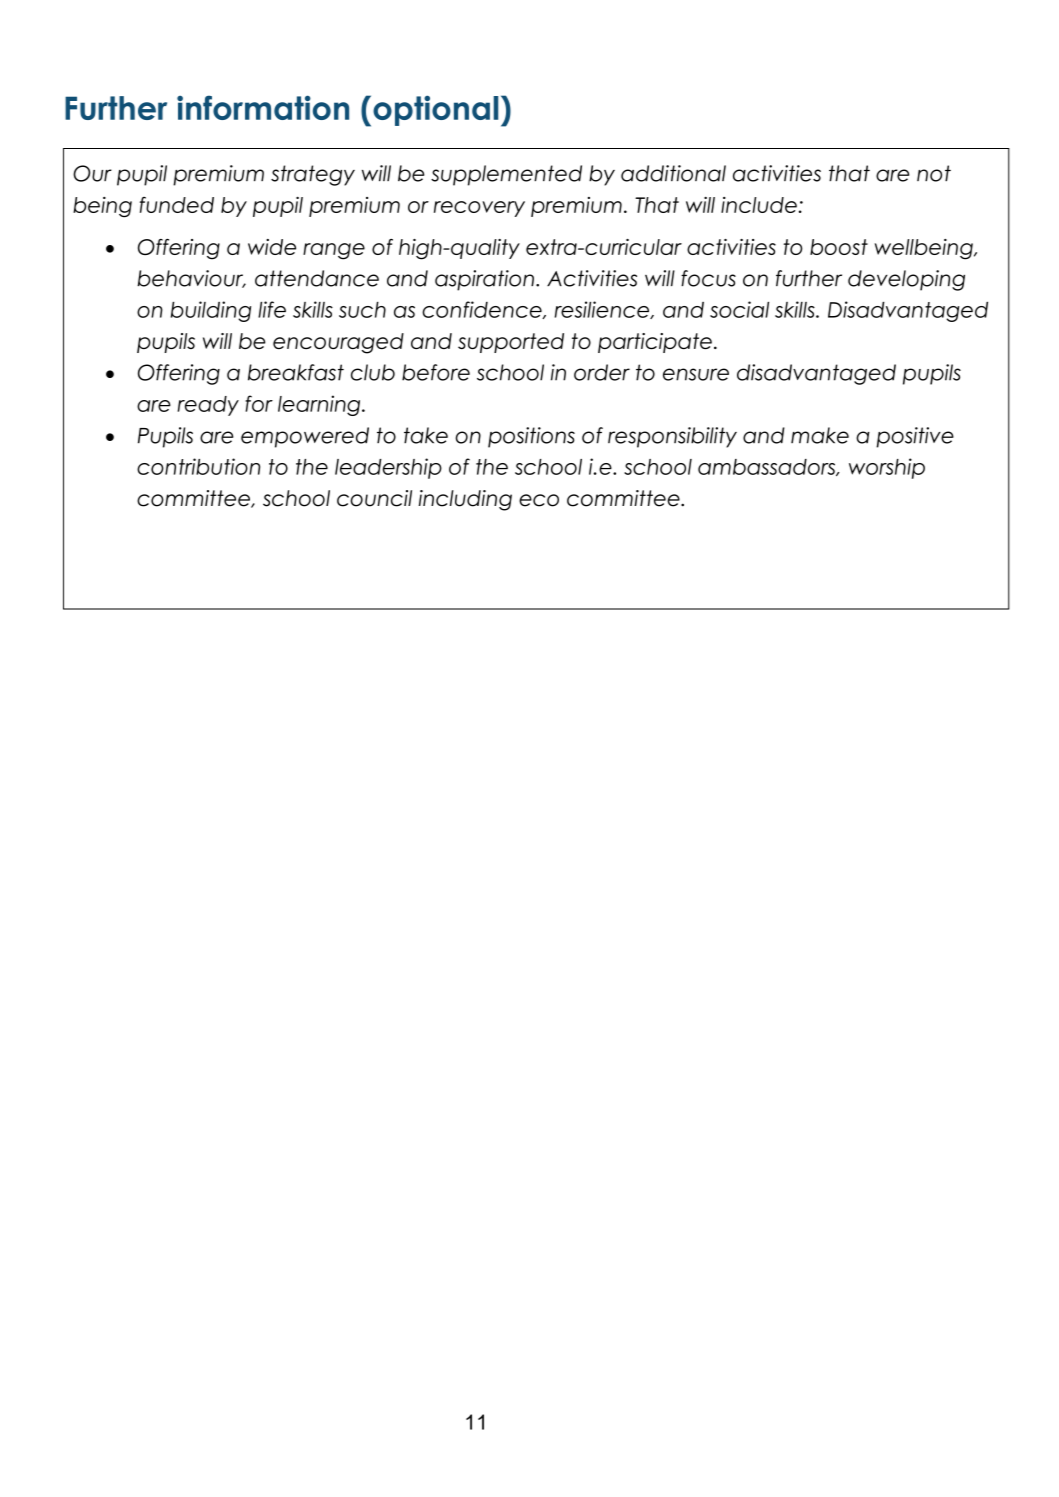 The image size is (1059, 1497). I want to click on contribution, so click(198, 466).
